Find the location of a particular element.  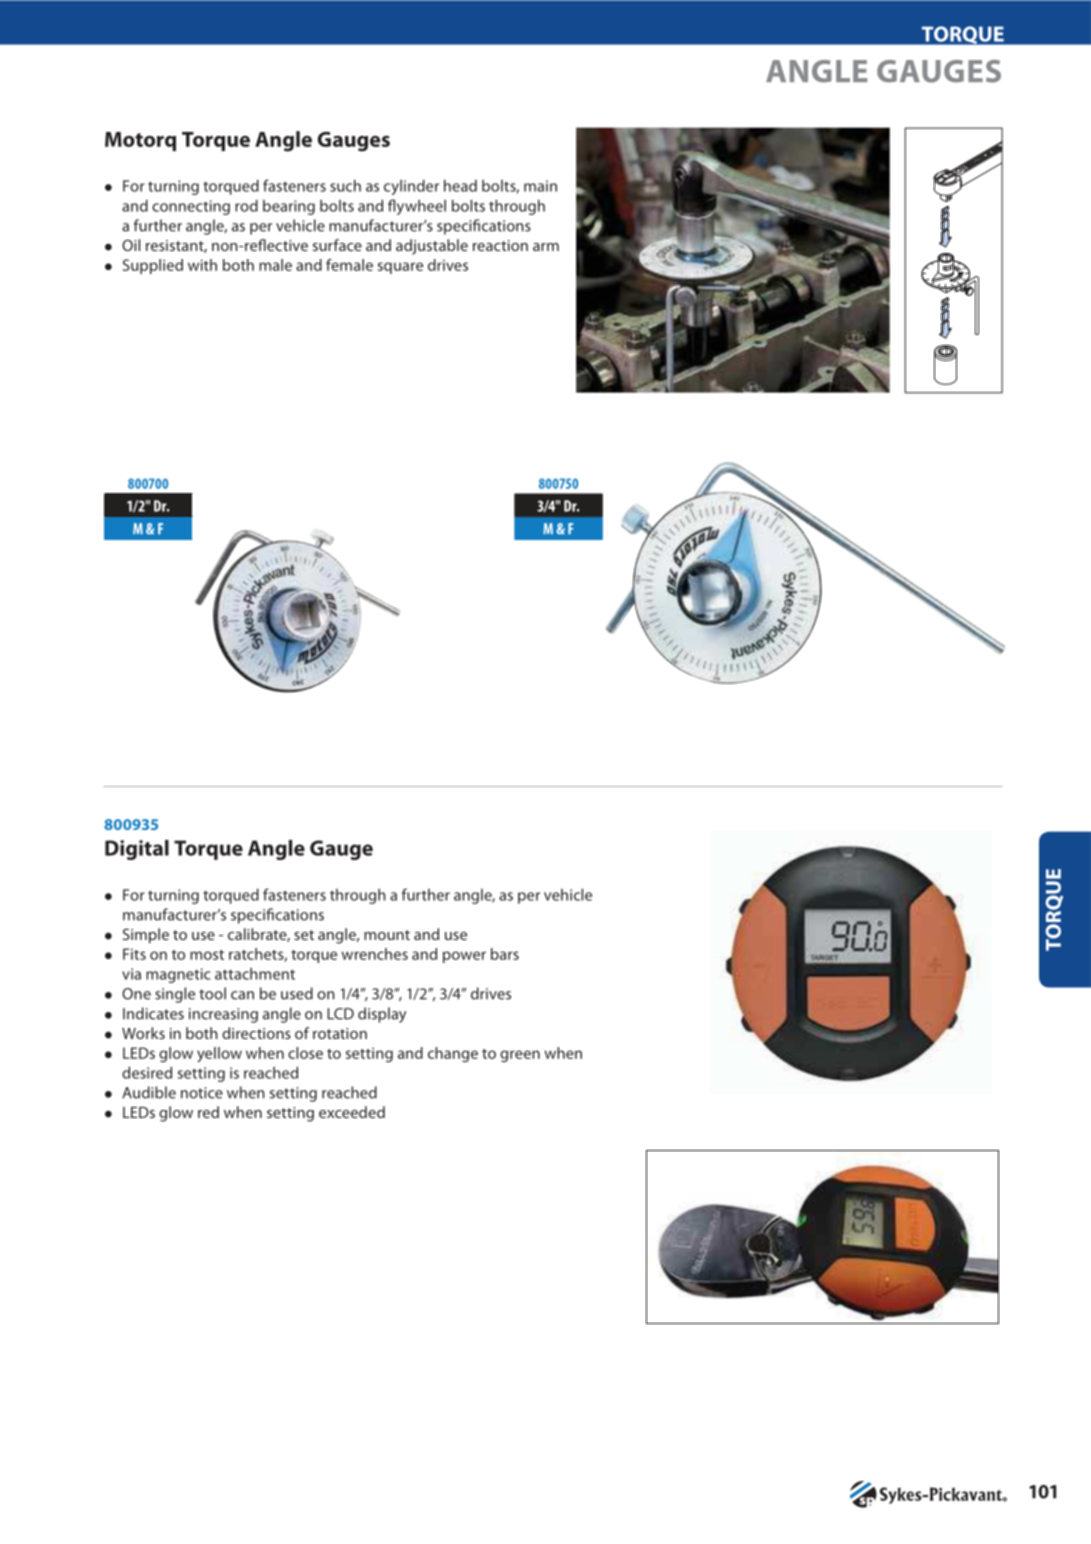

notice is located at coordinates (202, 1093).
